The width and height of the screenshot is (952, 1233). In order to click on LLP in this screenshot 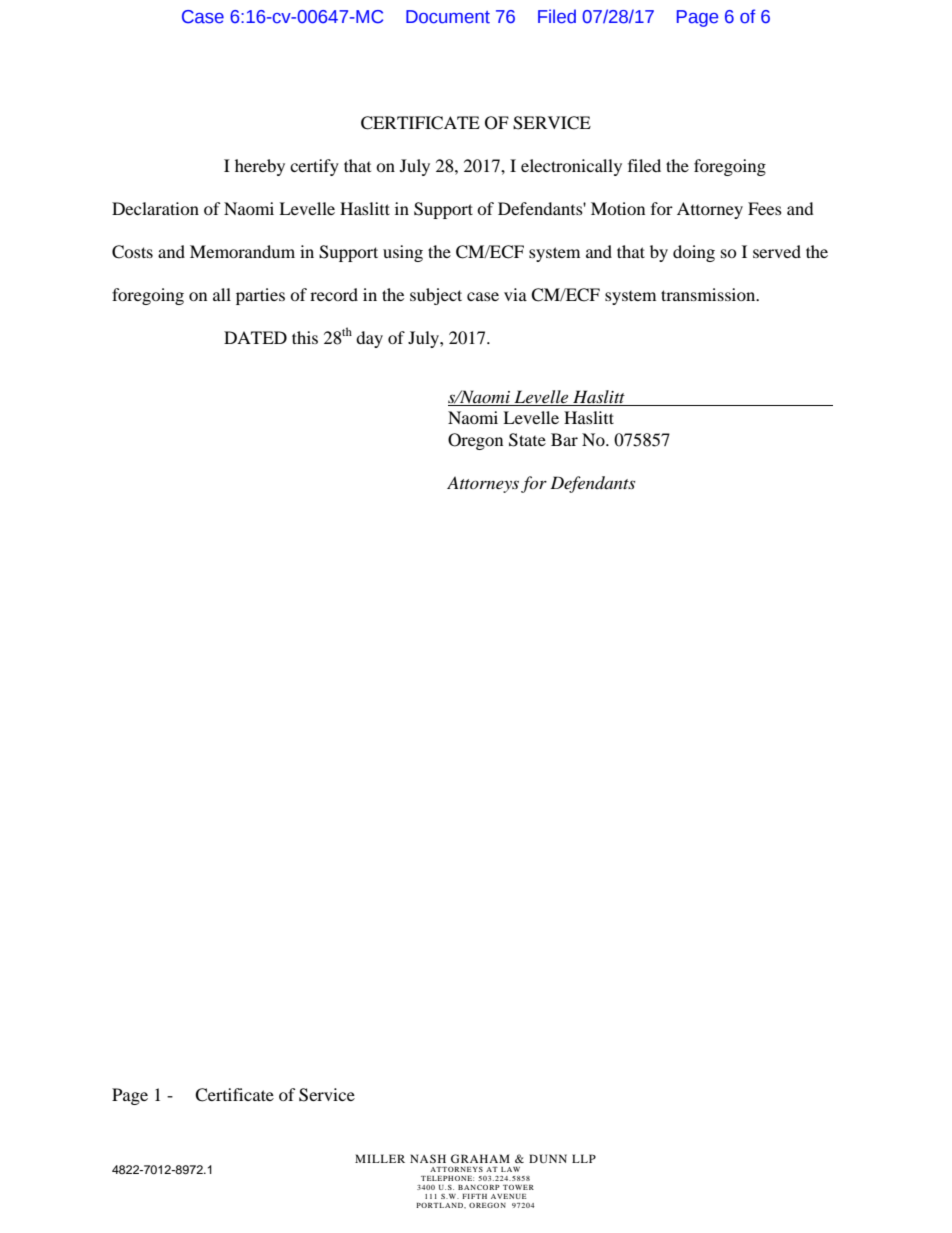, I will do `click(584, 1158)`.
